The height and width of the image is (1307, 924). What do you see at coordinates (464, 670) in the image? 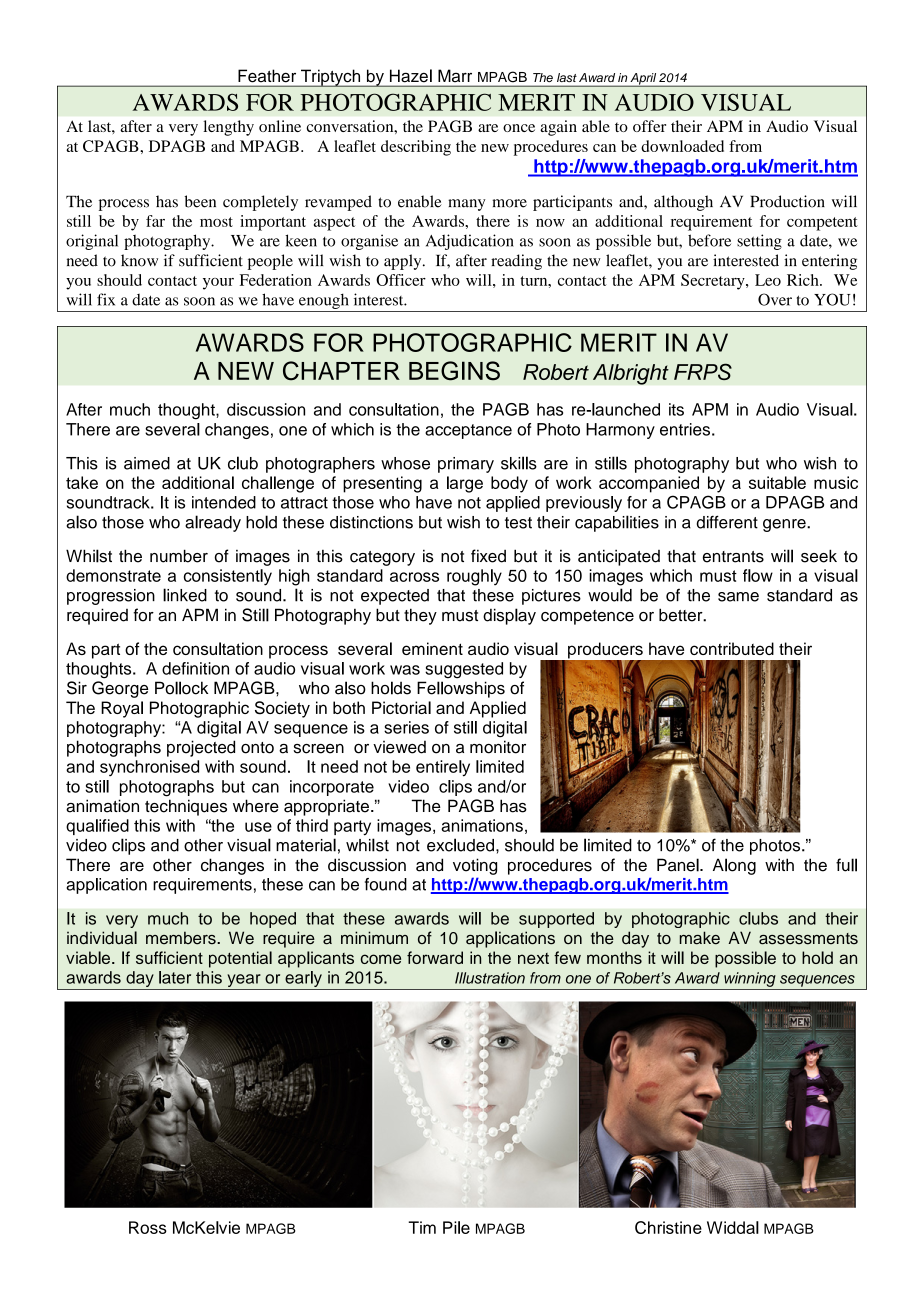
I see `suggested` at bounding box center [464, 670].
